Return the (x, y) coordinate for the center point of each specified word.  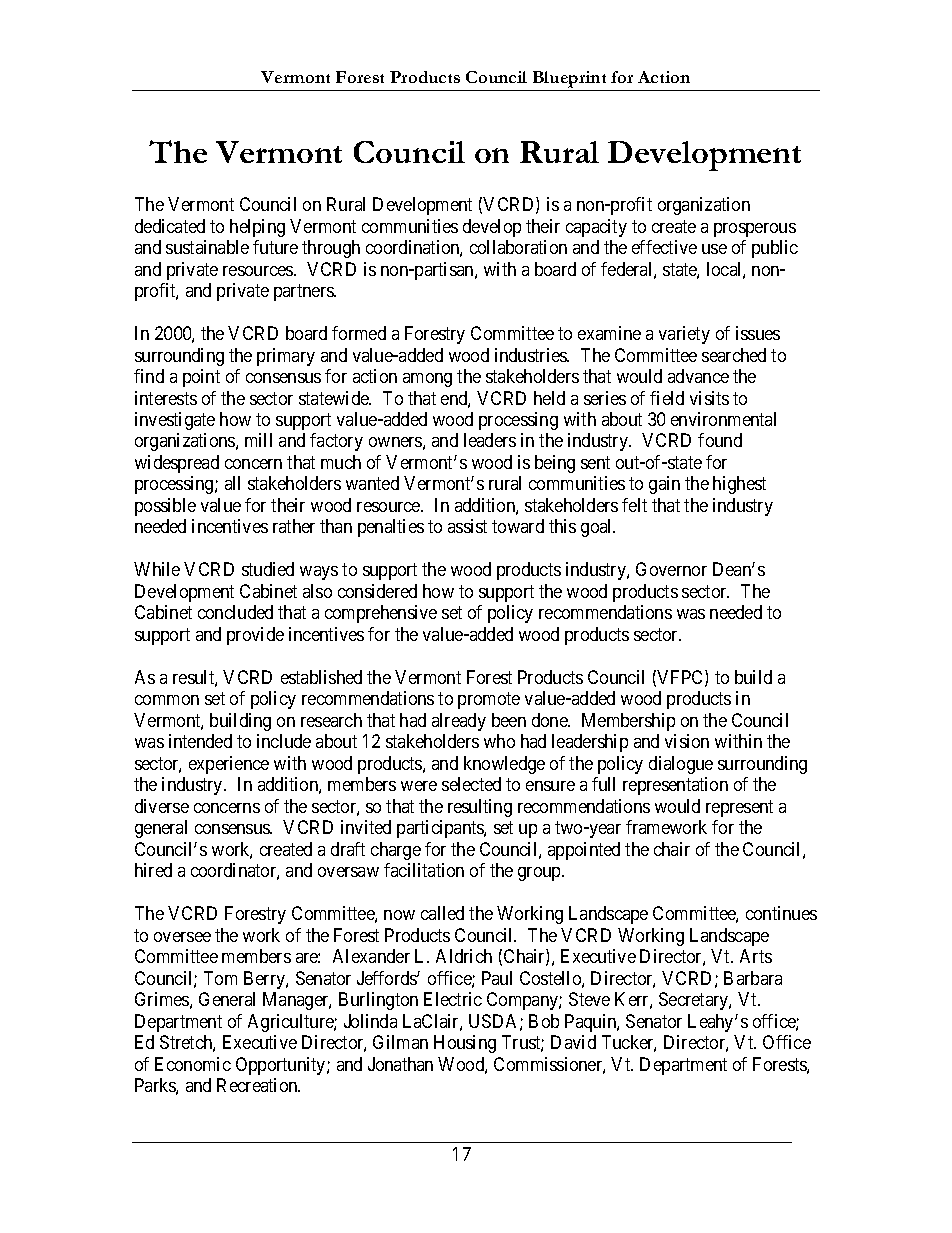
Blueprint (569, 79)
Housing (465, 1044)
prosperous (755, 230)
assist (467, 526)
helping (257, 228)
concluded (235, 612)
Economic (193, 1064)
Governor (671, 569)
